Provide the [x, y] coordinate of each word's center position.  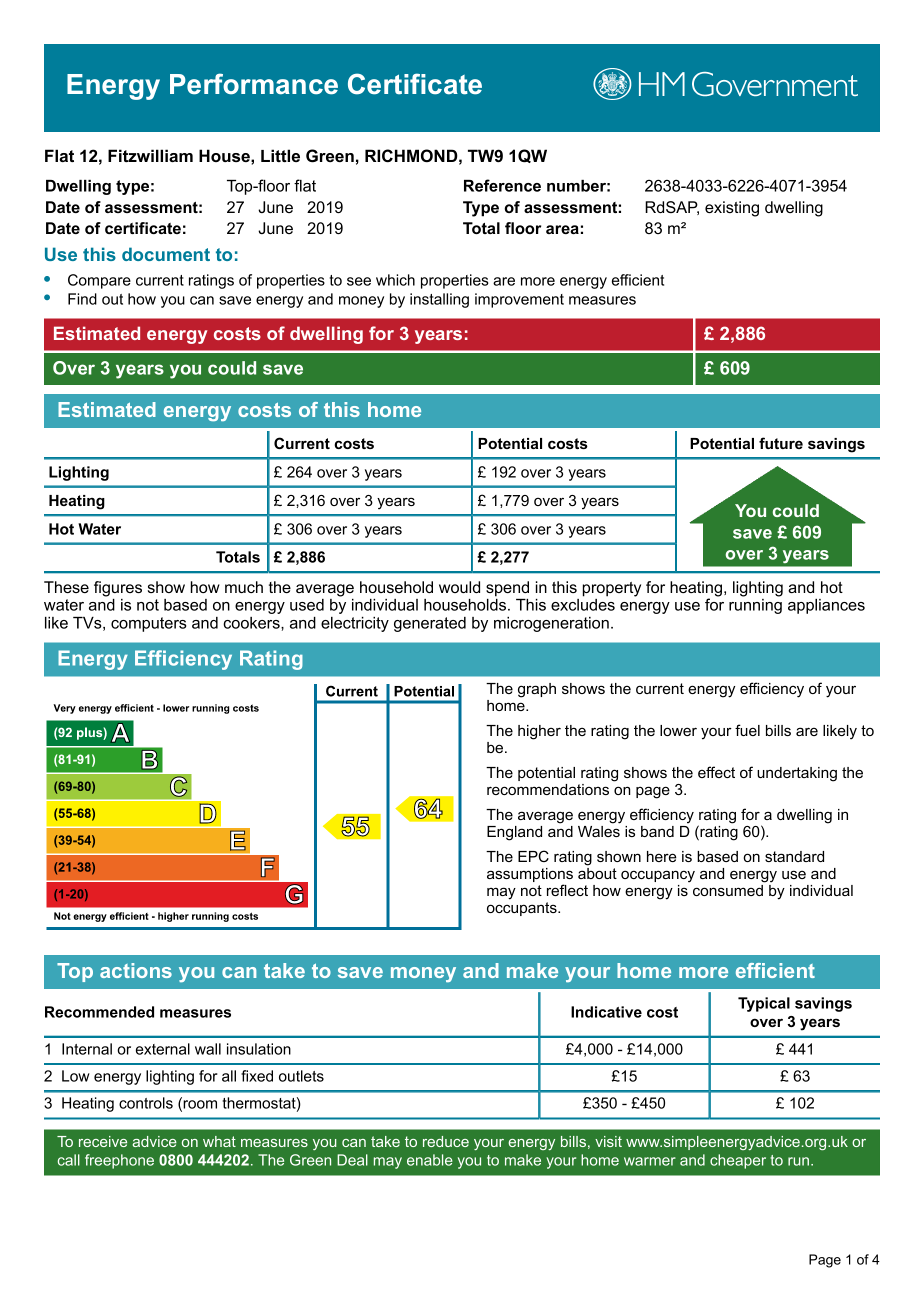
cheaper [738, 1161]
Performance [254, 84]
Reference [502, 185]
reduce [446, 1141]
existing [732, 209]
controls [146, 1103]
